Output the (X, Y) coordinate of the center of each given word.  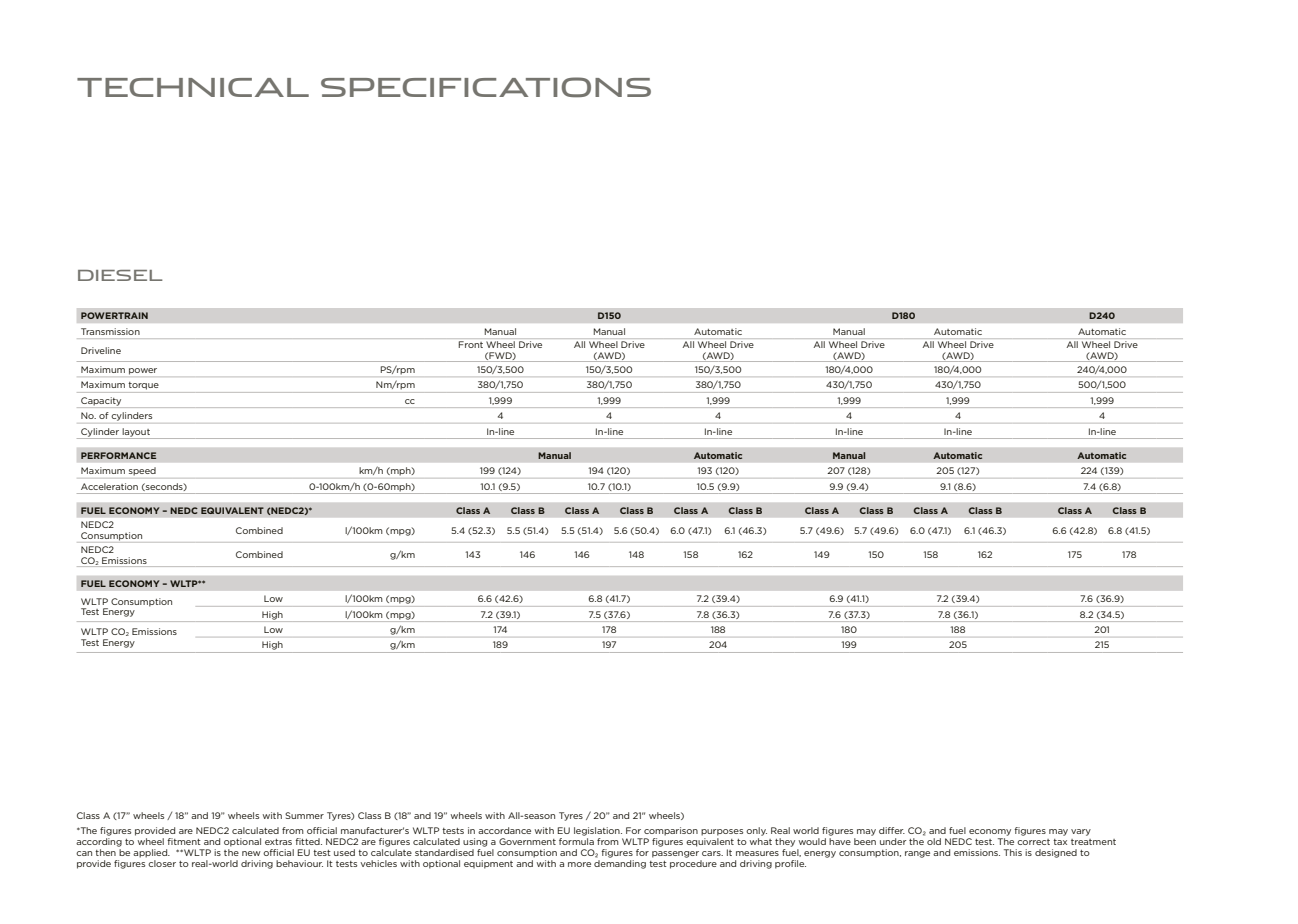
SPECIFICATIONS (486, 87)
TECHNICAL (193, 87)
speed (142, 471)
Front (470, 344)
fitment (184, 841)
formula (576, 841)
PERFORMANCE (118, 455)
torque (143, 386)
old (934, 841)
